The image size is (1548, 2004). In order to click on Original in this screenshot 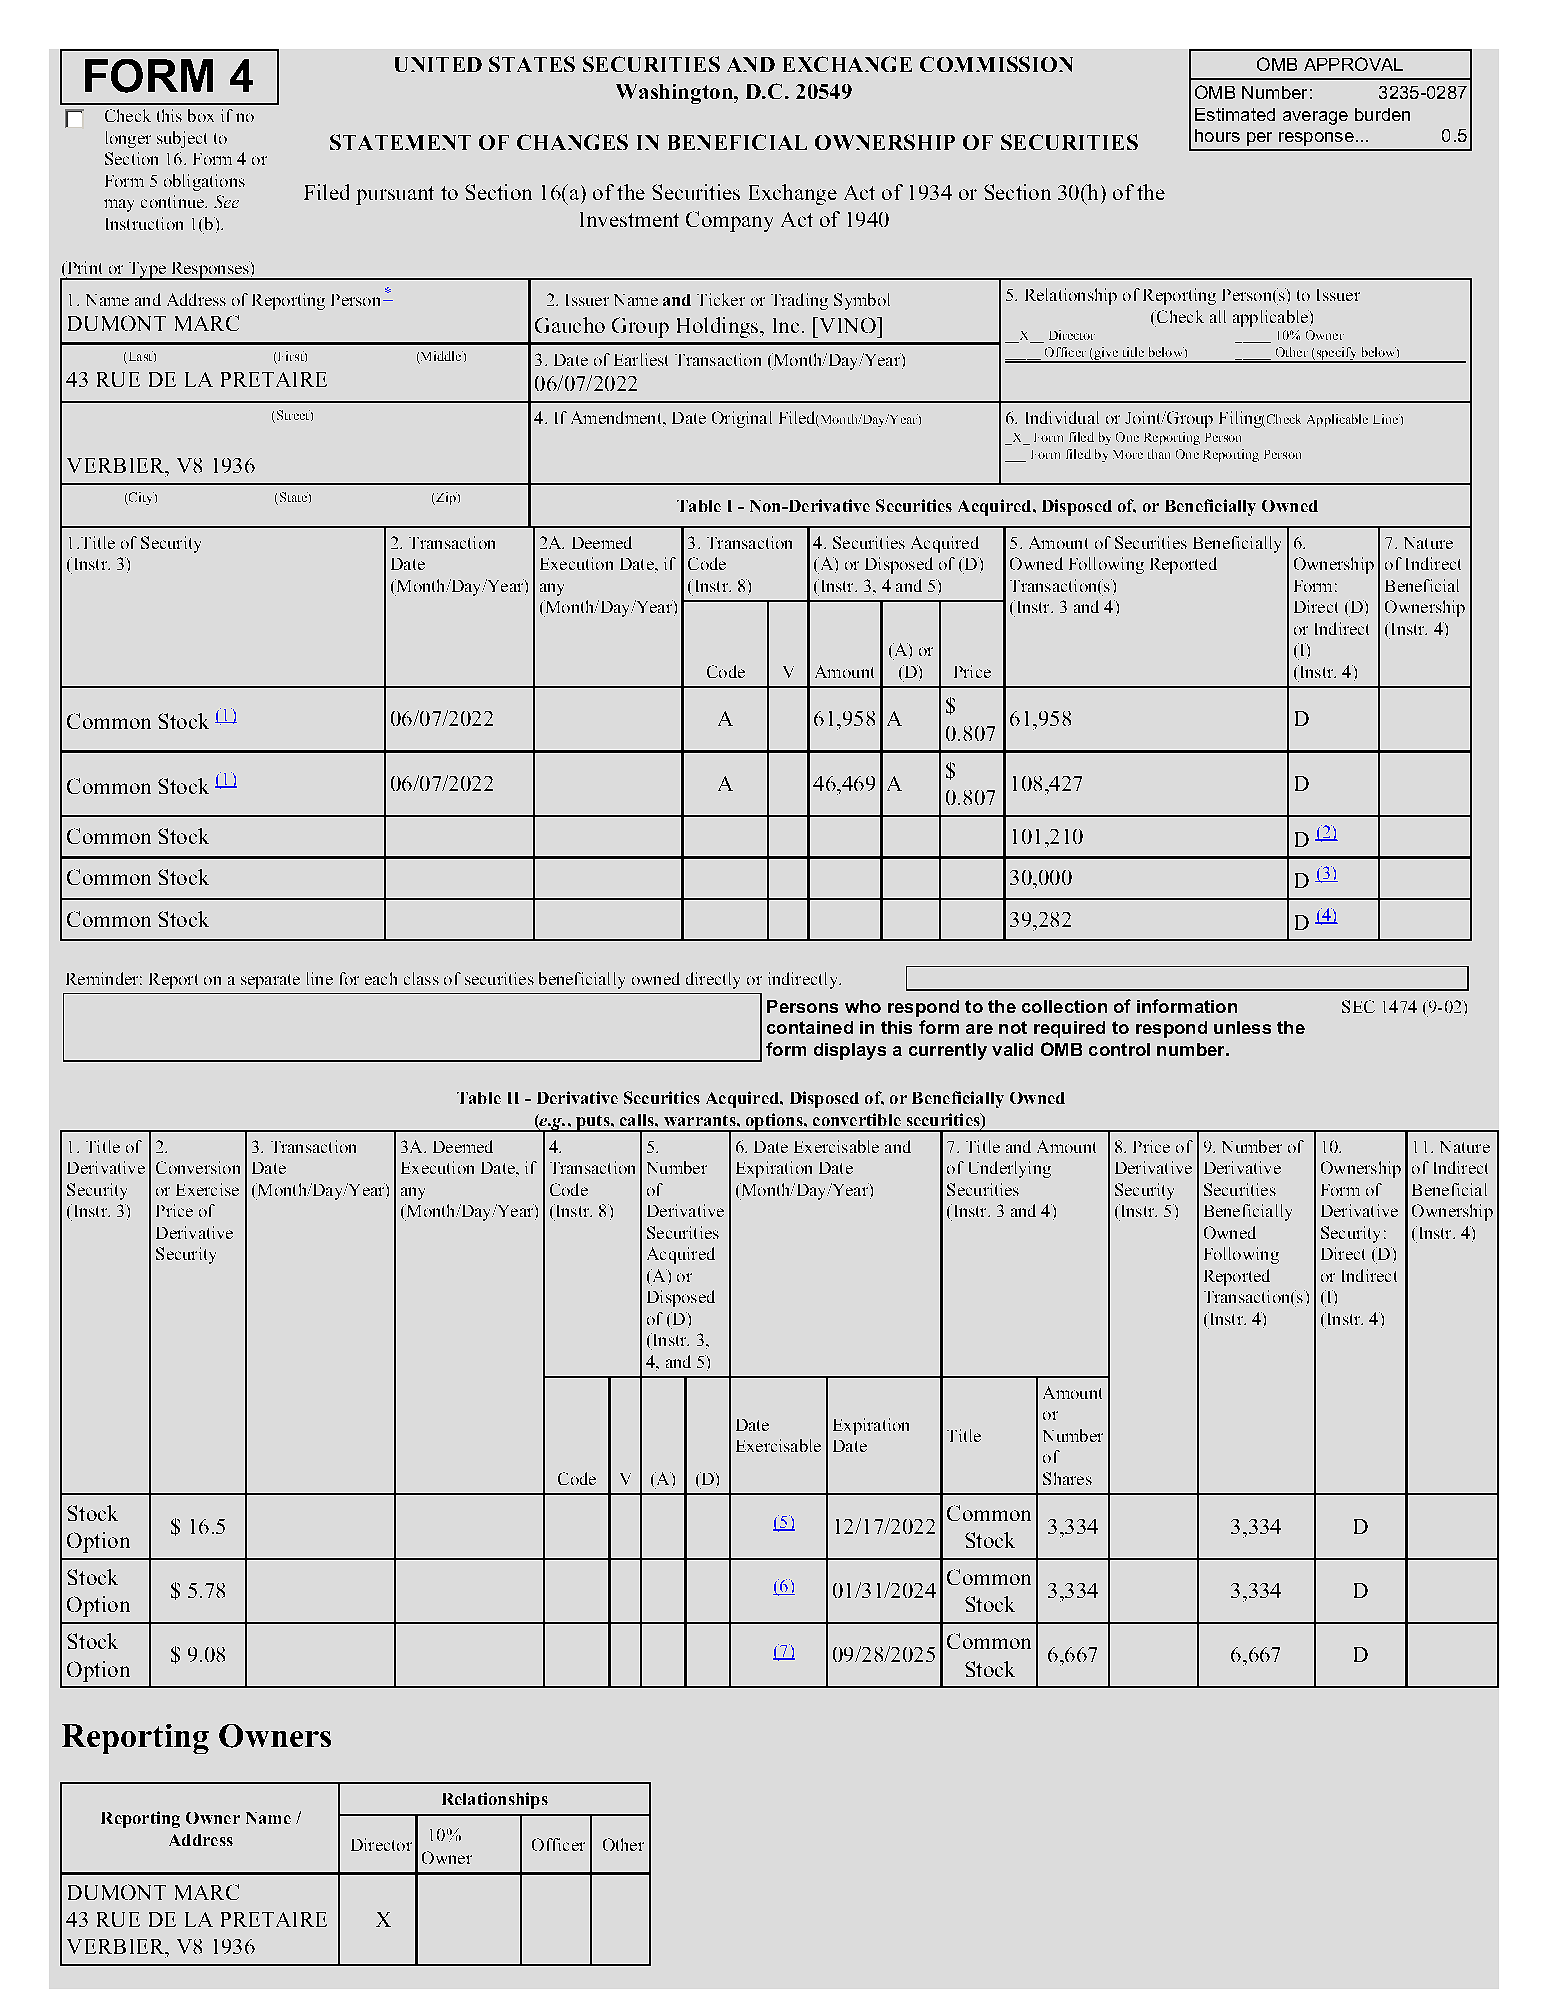, I will do `click(742, 419)`.
